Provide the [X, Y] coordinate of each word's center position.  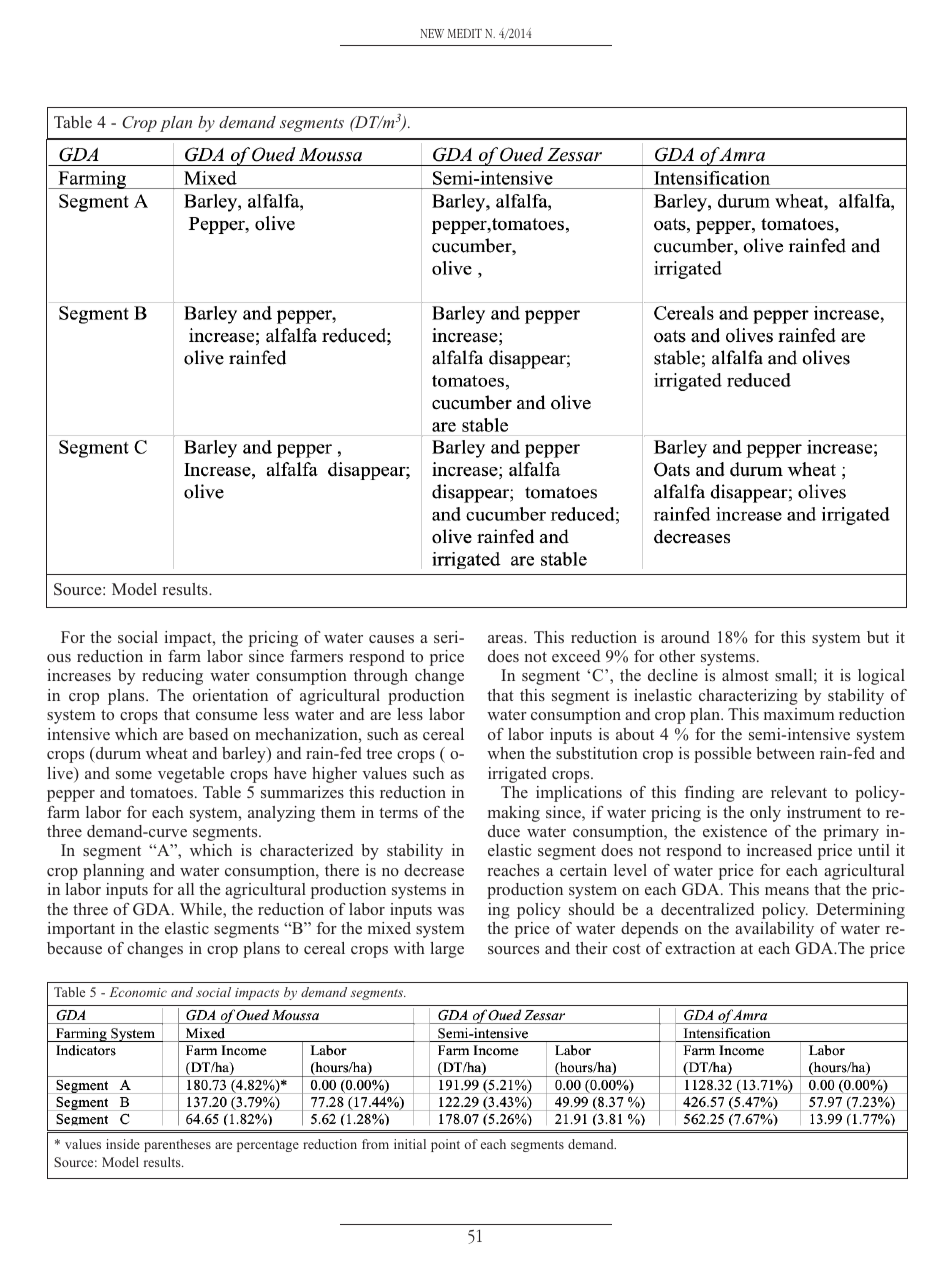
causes [391, 639]
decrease [434, 870]
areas [506, 639]
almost [745, 675]
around [685, 637]
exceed [576, 656]
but [878, 637]
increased [779, 850]
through [381, 677]
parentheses [177, 1145]
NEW [432, 33]
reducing [172, 677]
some [134, 775]
